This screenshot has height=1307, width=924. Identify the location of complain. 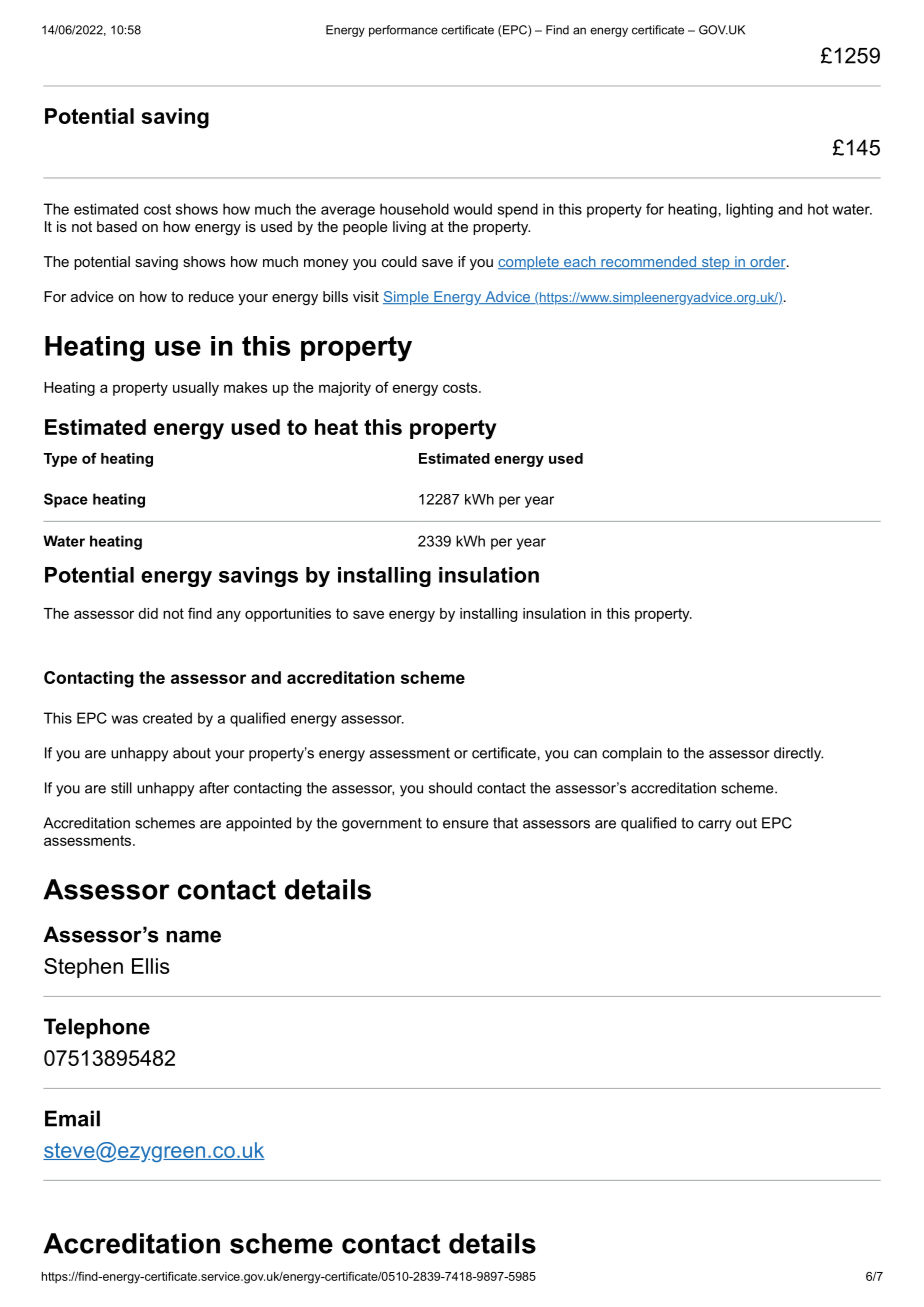
(632, 754).
